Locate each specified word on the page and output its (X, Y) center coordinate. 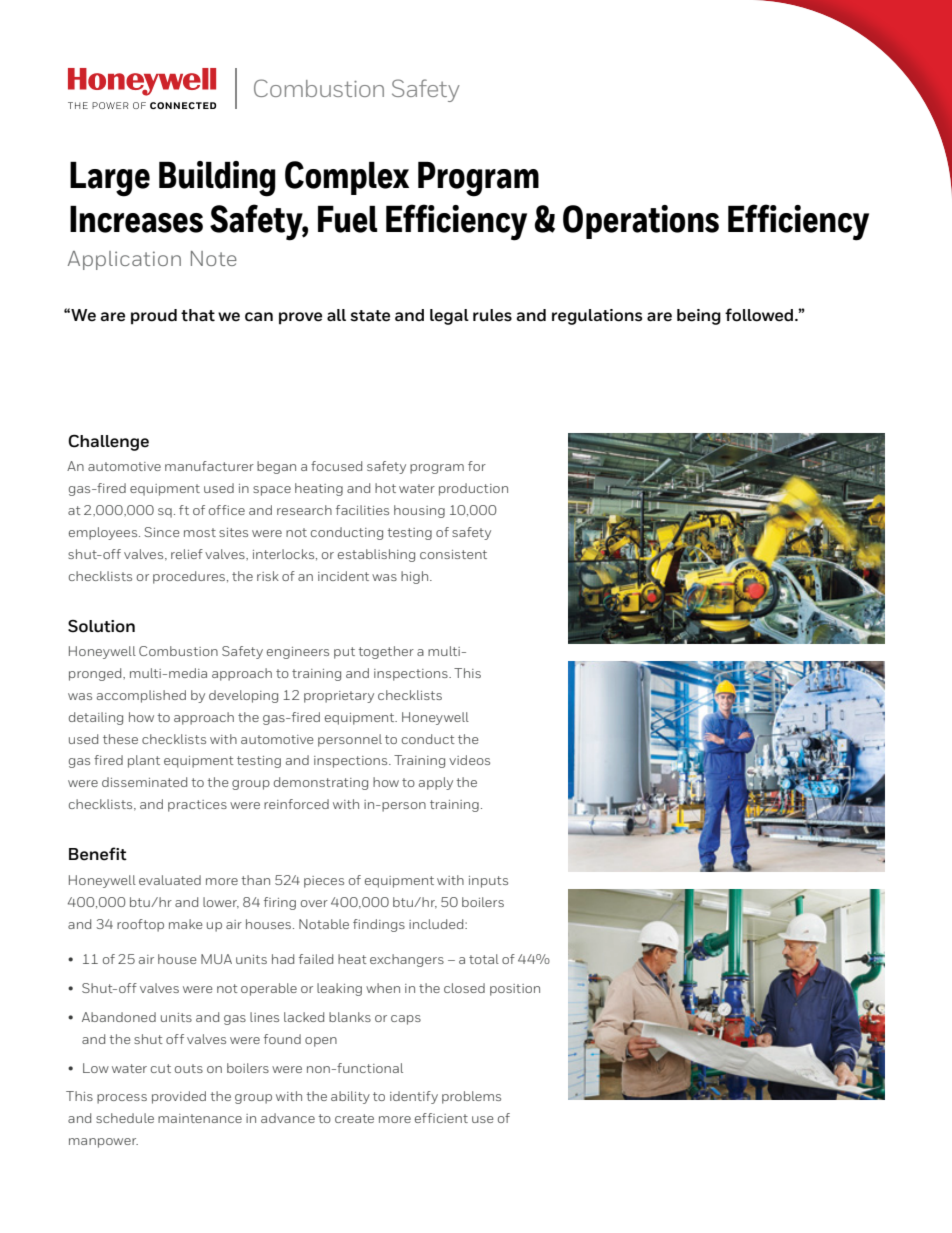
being (699, 317)
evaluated (170, 880)
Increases (136, 219)
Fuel (347, 219)
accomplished (141, 696)
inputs (488, 882)
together (386, 652)
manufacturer (209, 466)
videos (469, 760)
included (437, 924)
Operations (641, 222)
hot (385, 488)
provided (179, 1097)
